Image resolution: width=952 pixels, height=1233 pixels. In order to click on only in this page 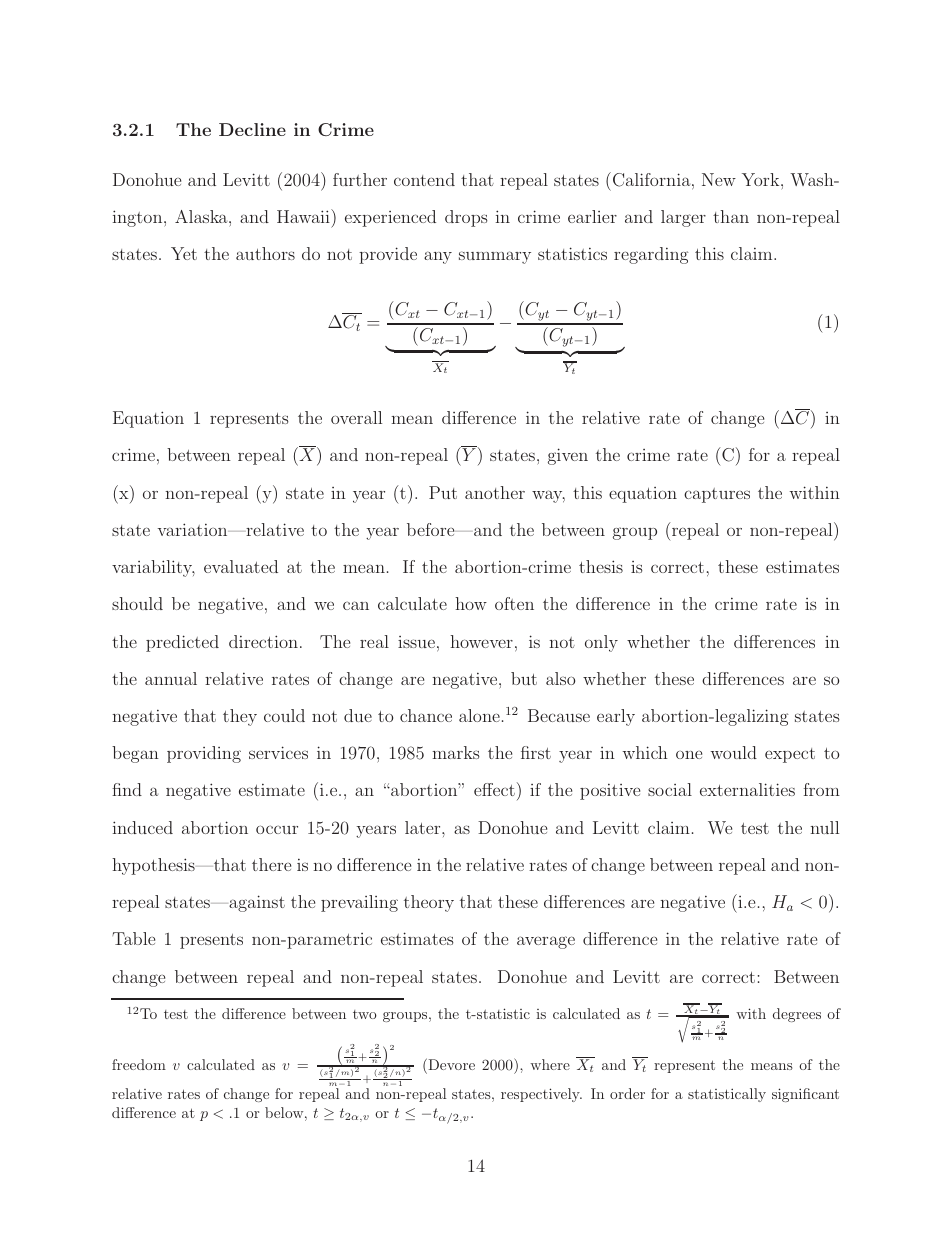, I will do `click(601, 643)`.
